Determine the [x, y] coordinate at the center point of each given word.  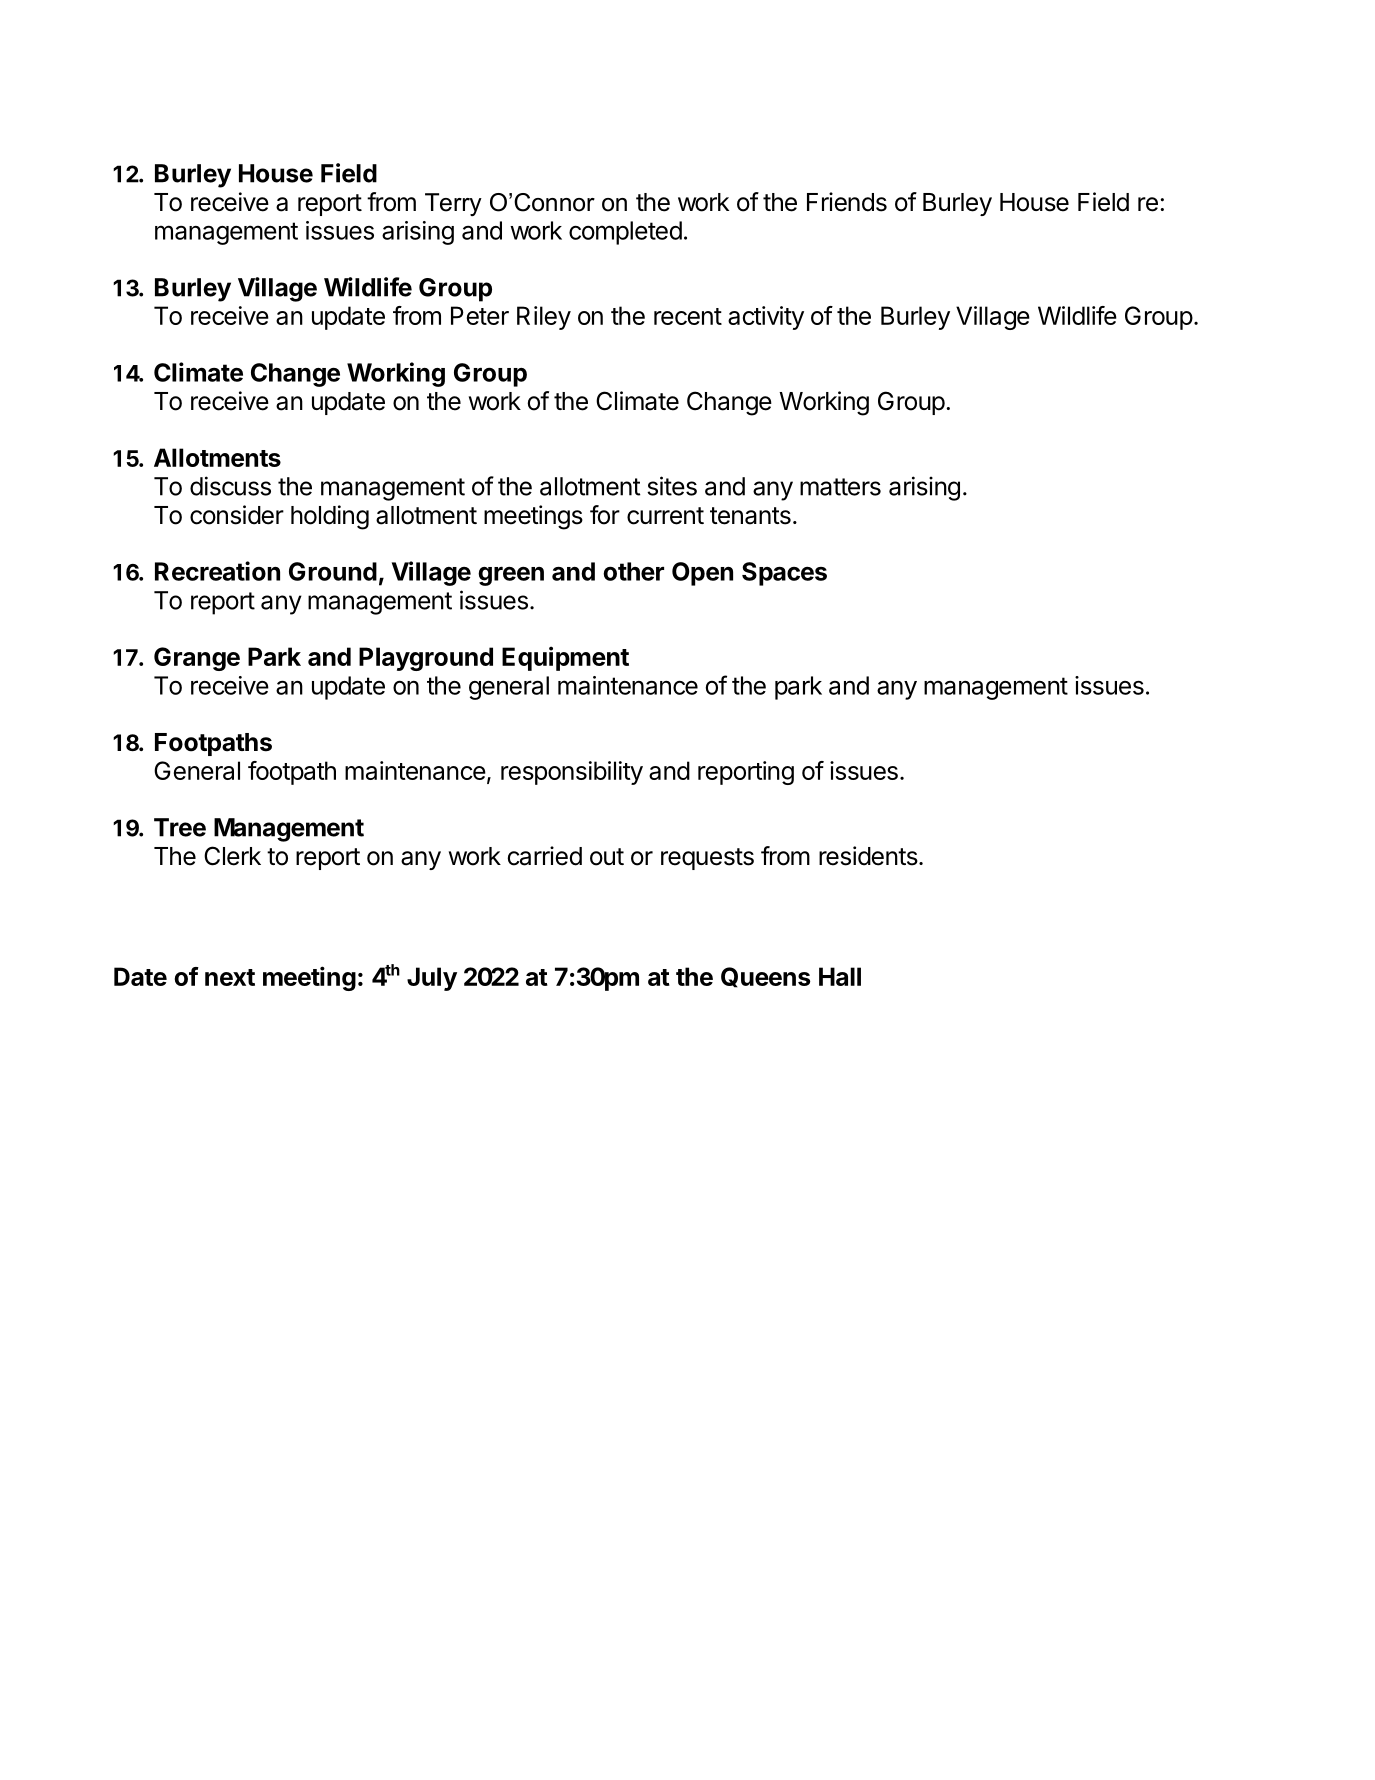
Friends [847, 202]
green [511, 576]
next [230, 977]
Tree [180, 827]
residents [868, 856]
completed [625, 233]
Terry [453, 204]
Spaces [784, 574]
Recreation [217, 571]
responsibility [572, 773]
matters [840, 487]
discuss [230, 486]
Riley [544, 318]
